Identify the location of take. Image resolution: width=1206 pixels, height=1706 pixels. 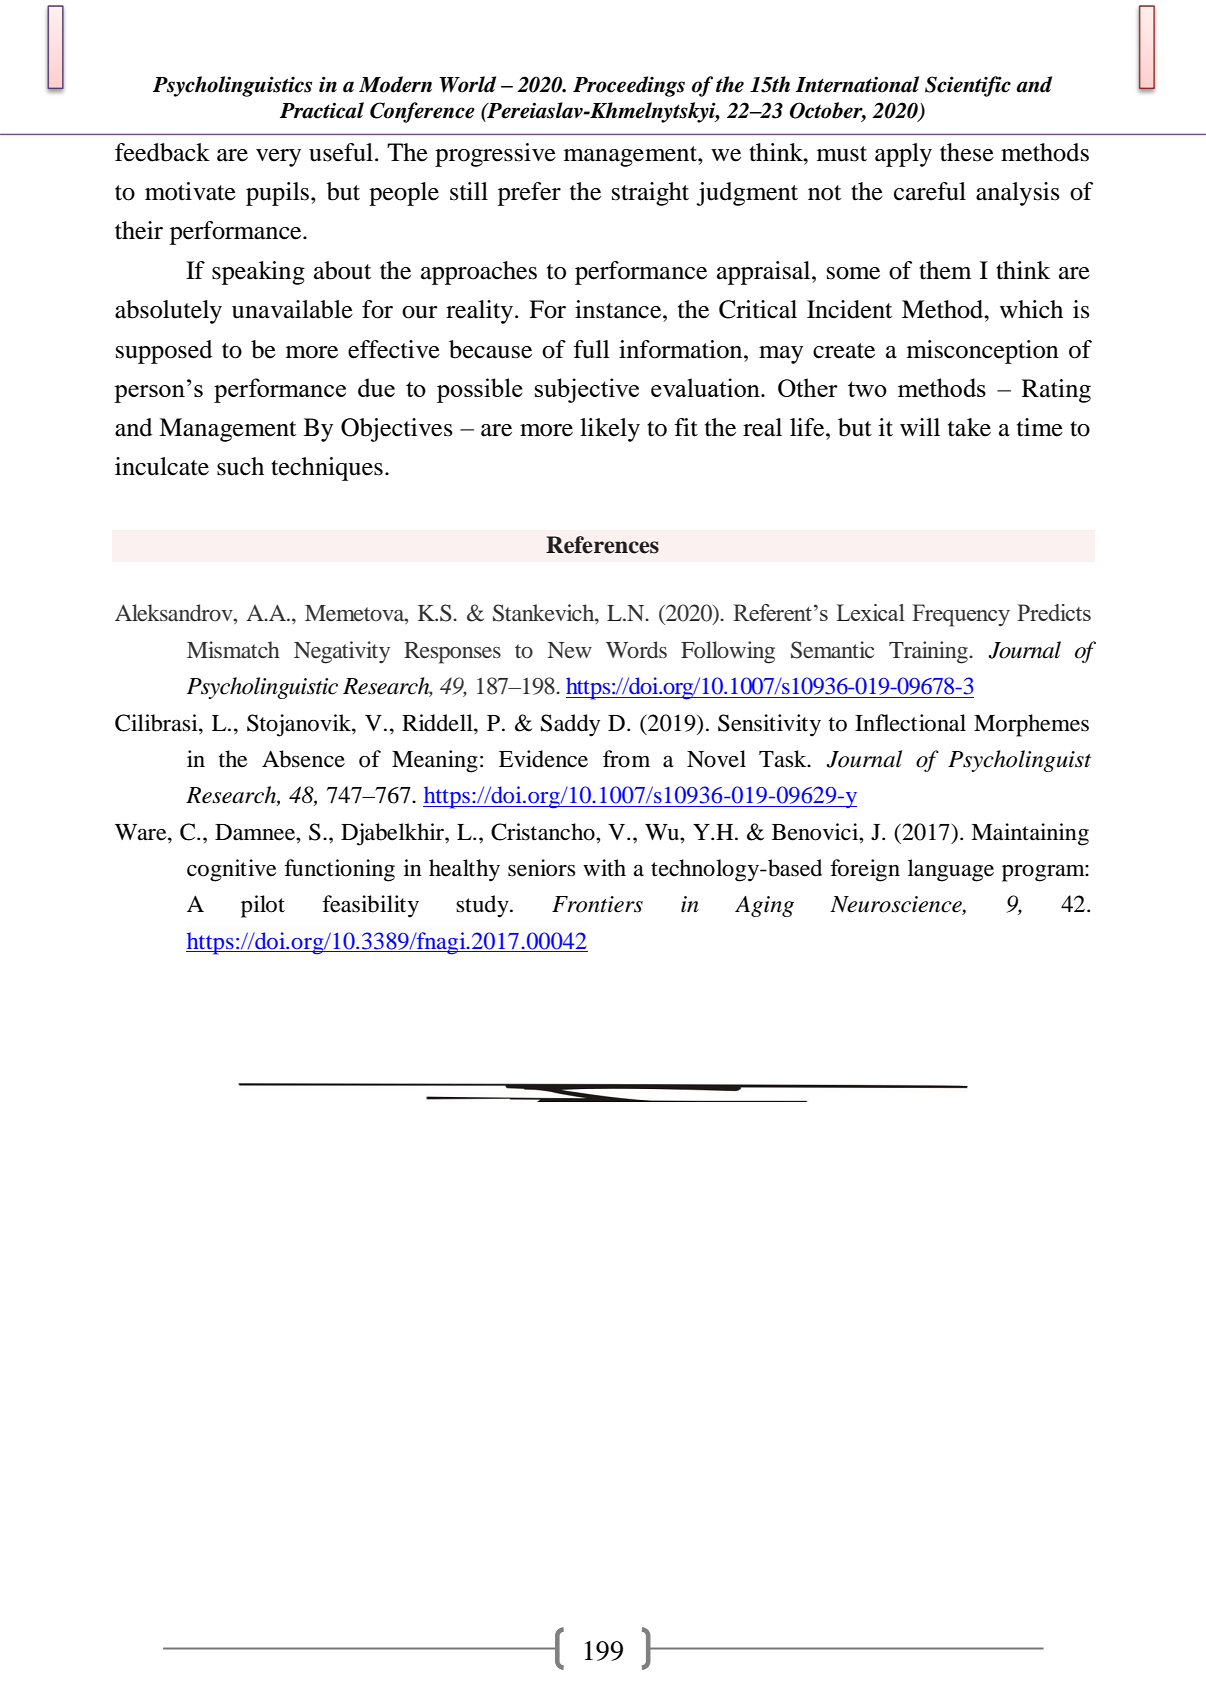
(969, 427).
